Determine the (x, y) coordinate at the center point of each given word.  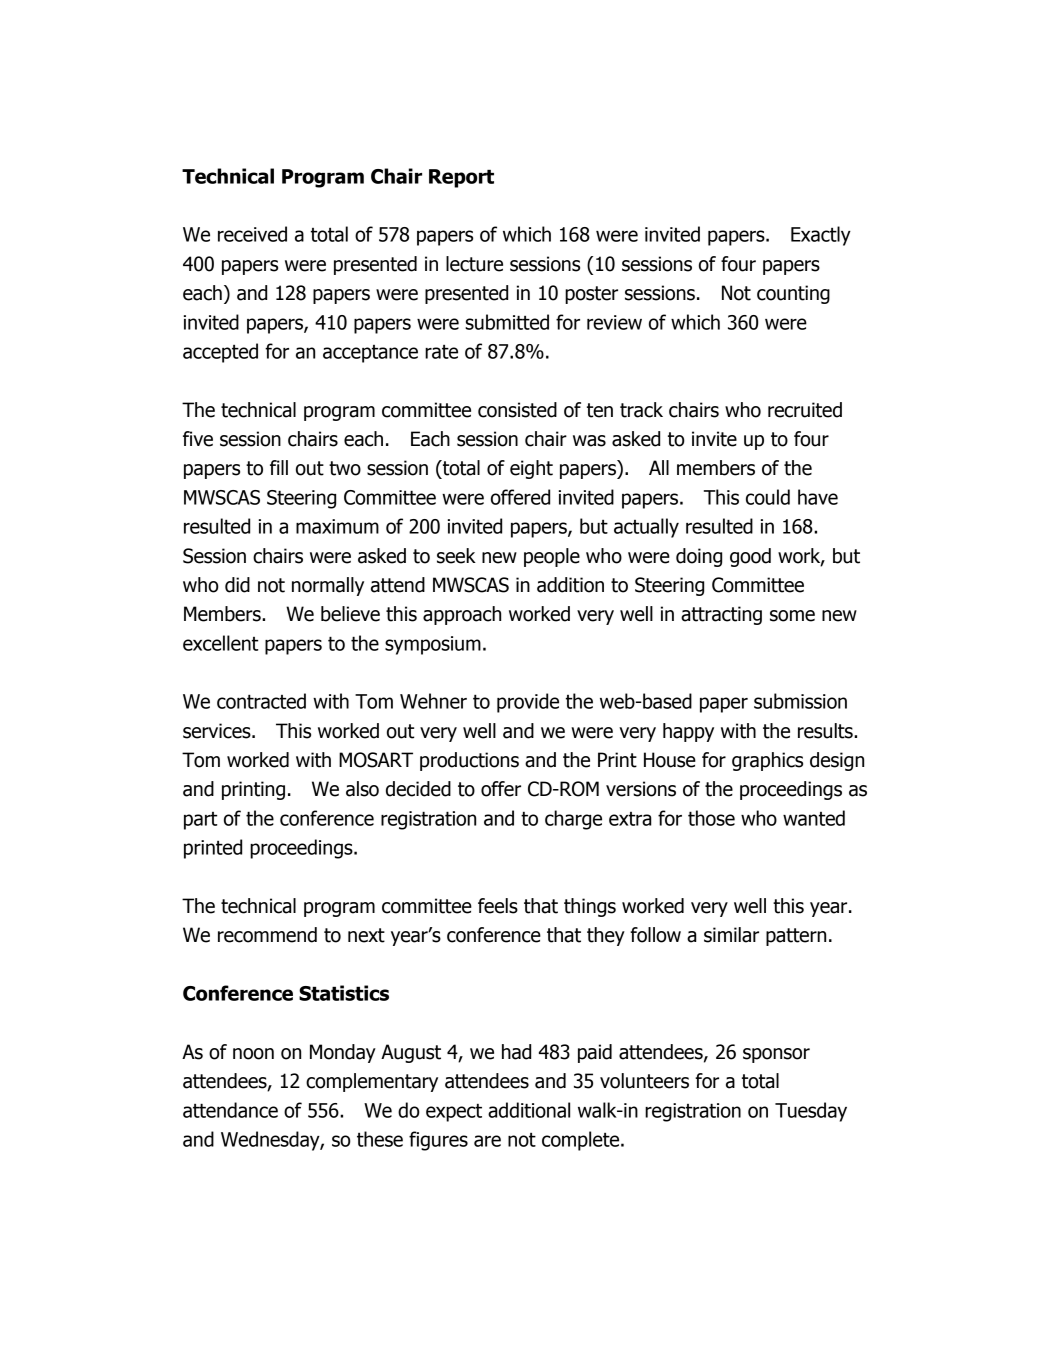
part (200, 821)
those (711, 818)
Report (461, 178)
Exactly (821, 236)
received (252, 234)
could (768, 497)
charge (573, 820)
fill (279, 467)
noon (253, 1054)
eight (531, 469)
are (487, 1141)
